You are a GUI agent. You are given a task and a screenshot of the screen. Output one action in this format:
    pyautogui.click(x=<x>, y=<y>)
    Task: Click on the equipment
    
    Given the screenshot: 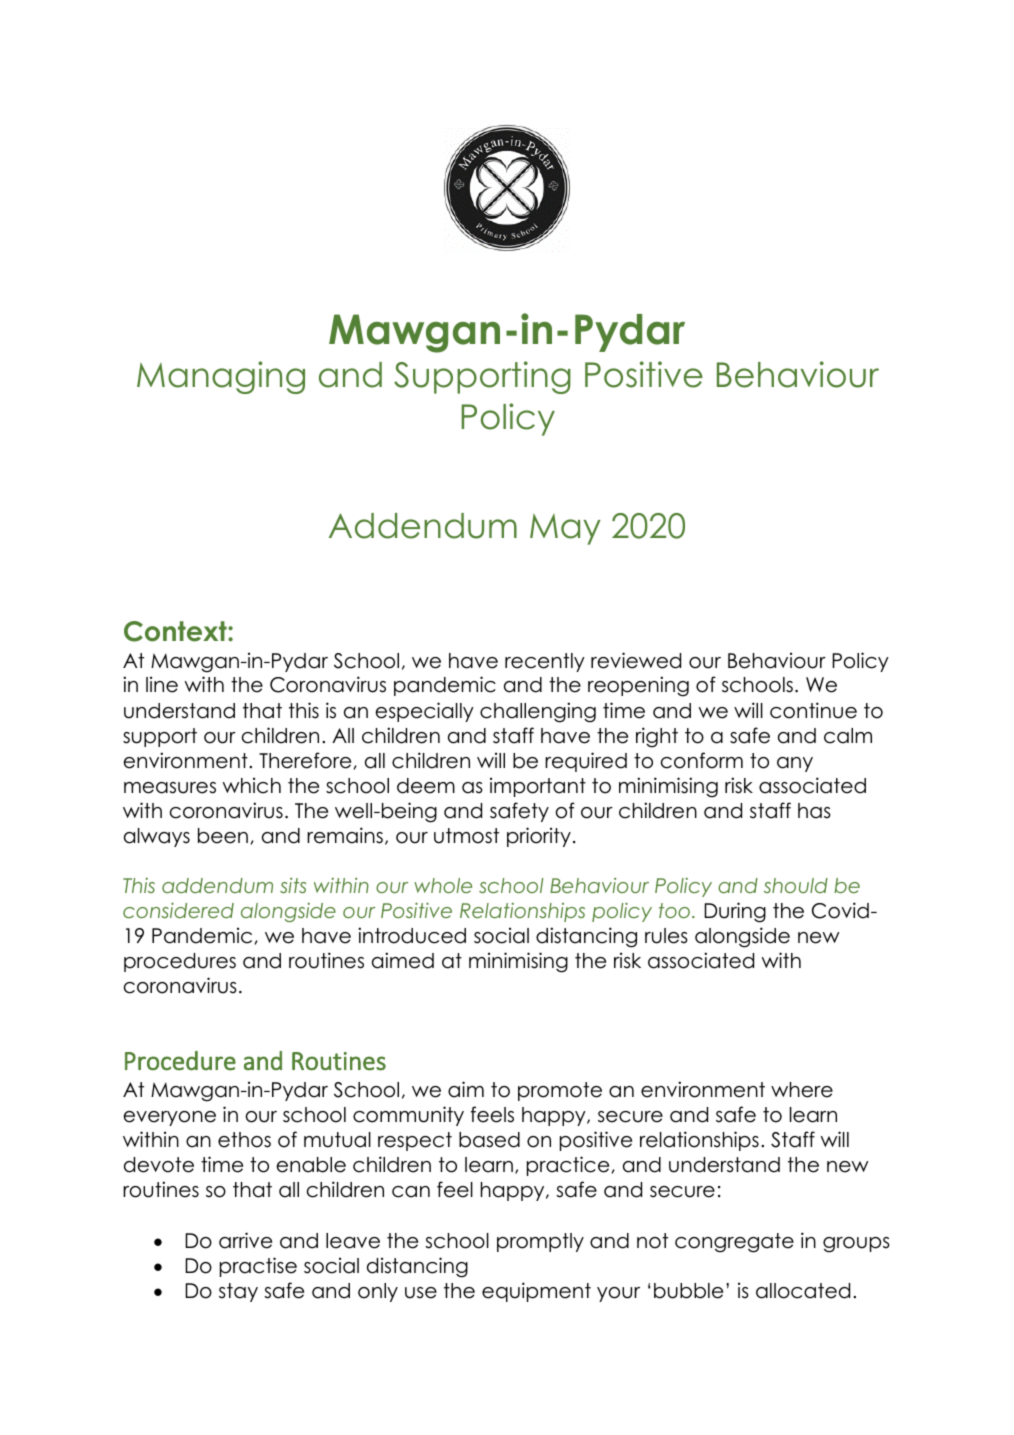 What is the action you would take?
    pyautogui.click(x=536, y=1292)
